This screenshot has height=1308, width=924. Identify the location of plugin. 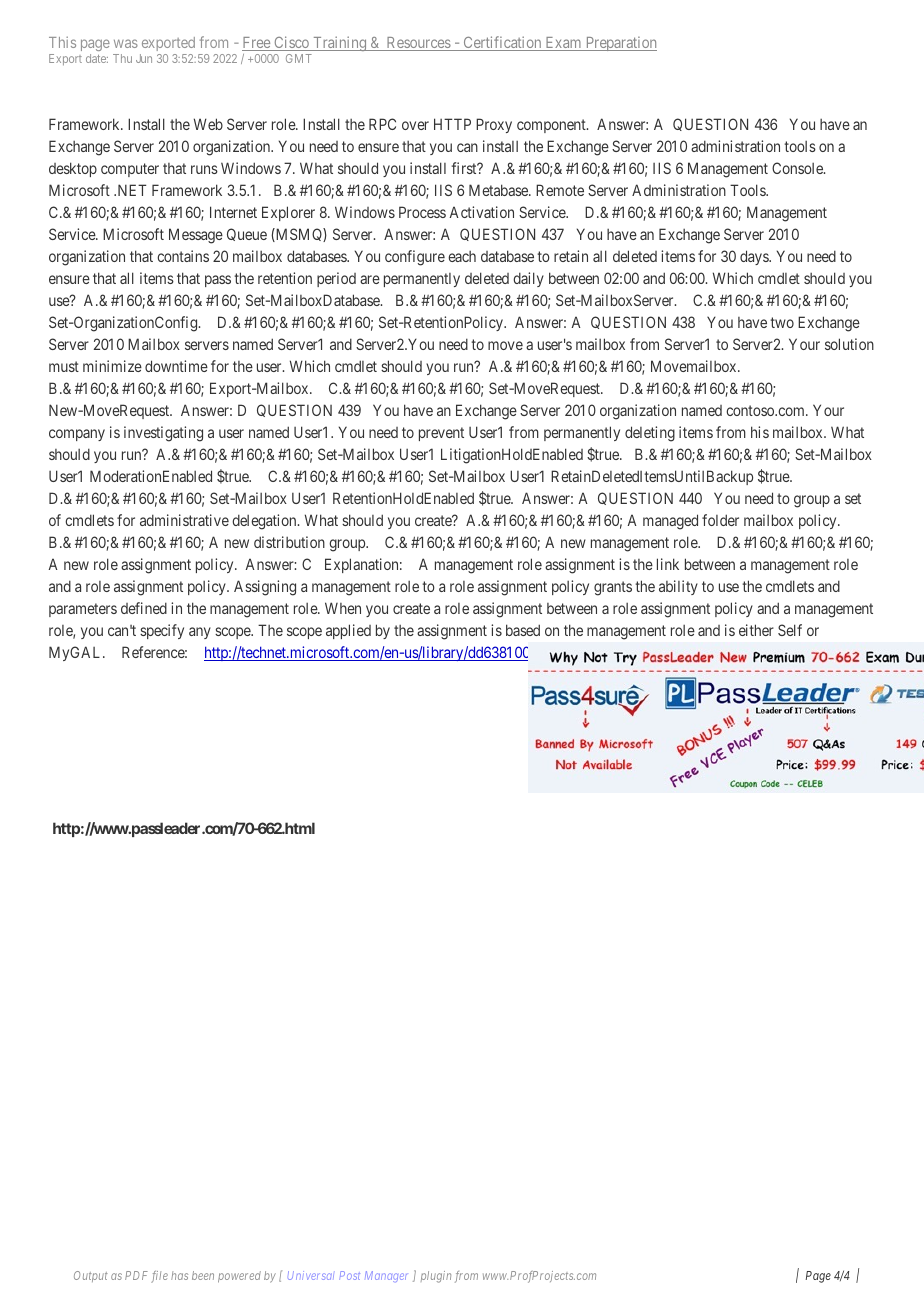
(436, 1277).
